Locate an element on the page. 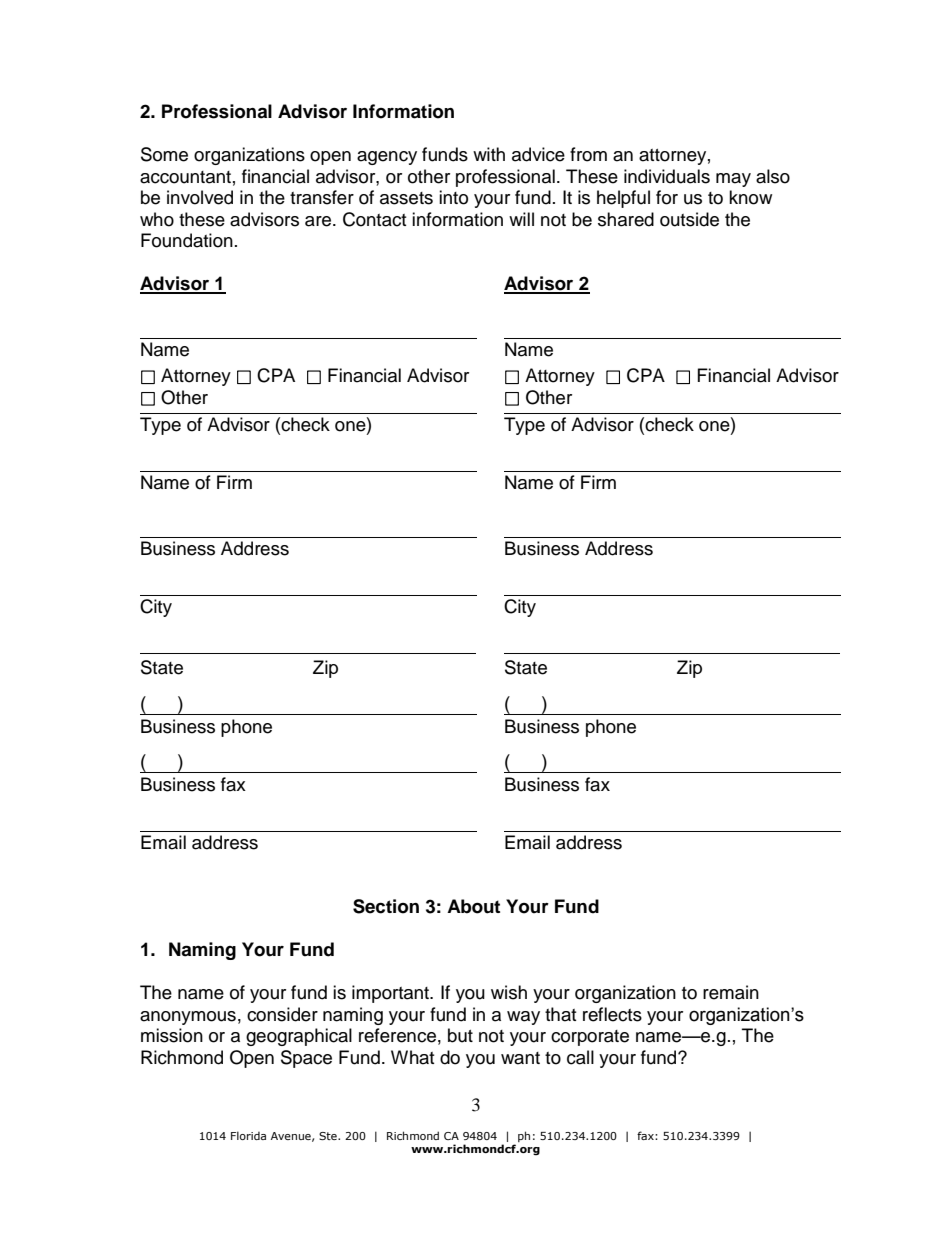  remain is located at coordinates (731, 992).
